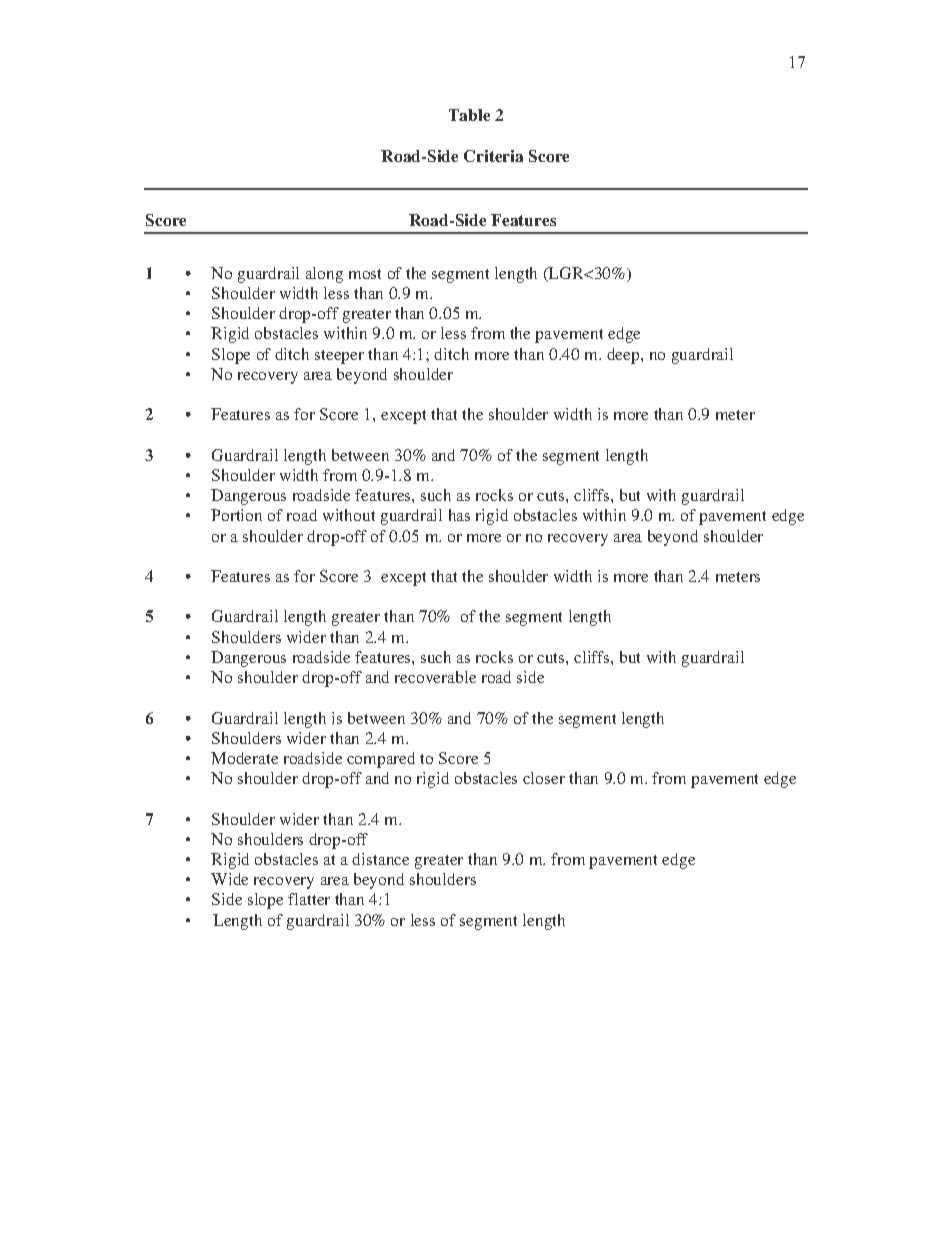 This screenshot has height=1233, width=952. Describe the element at coordinates (324, 275) in the screenshot. I see `along` at that location.
